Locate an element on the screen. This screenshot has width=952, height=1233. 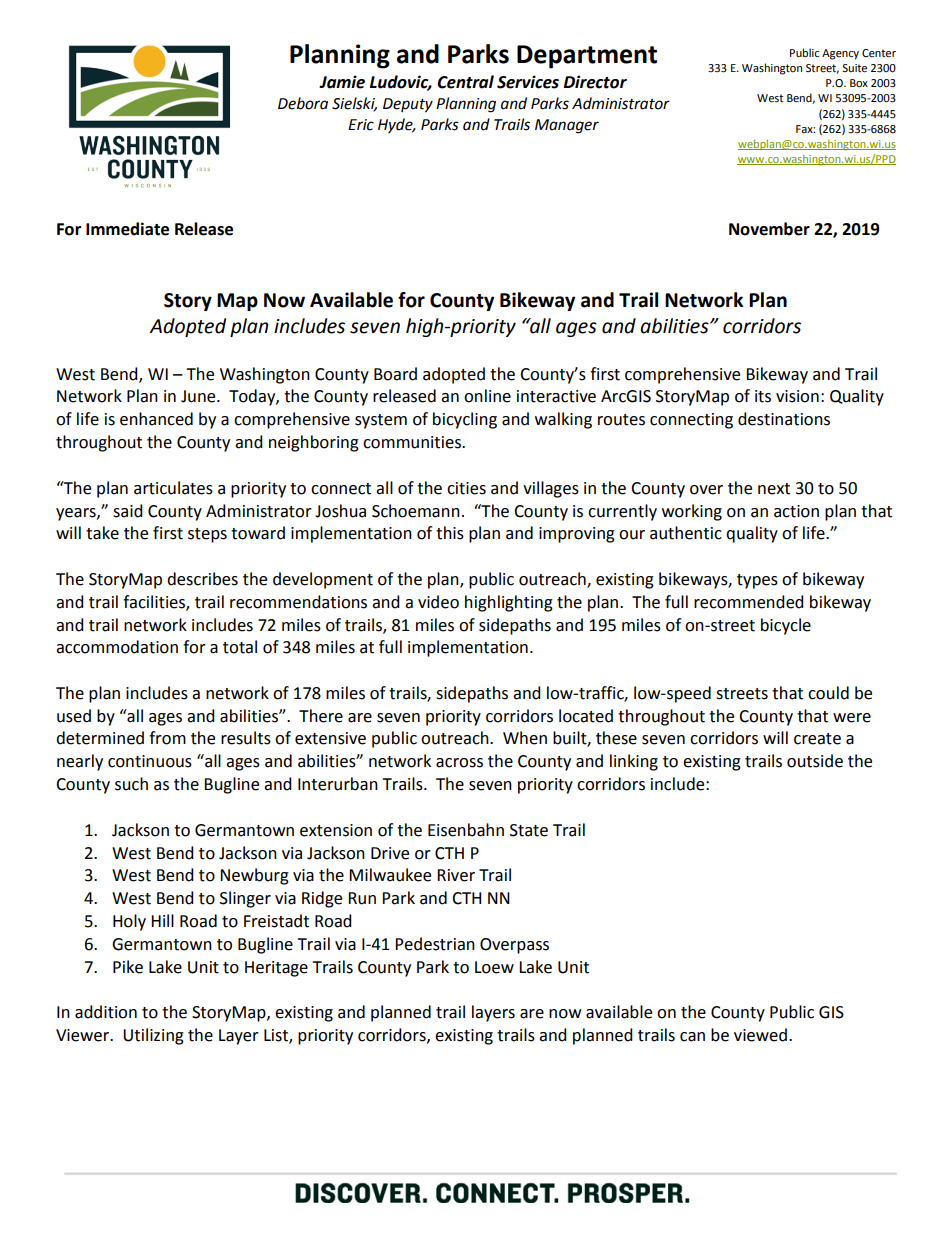
Central is located at coordinates (465, 82).
